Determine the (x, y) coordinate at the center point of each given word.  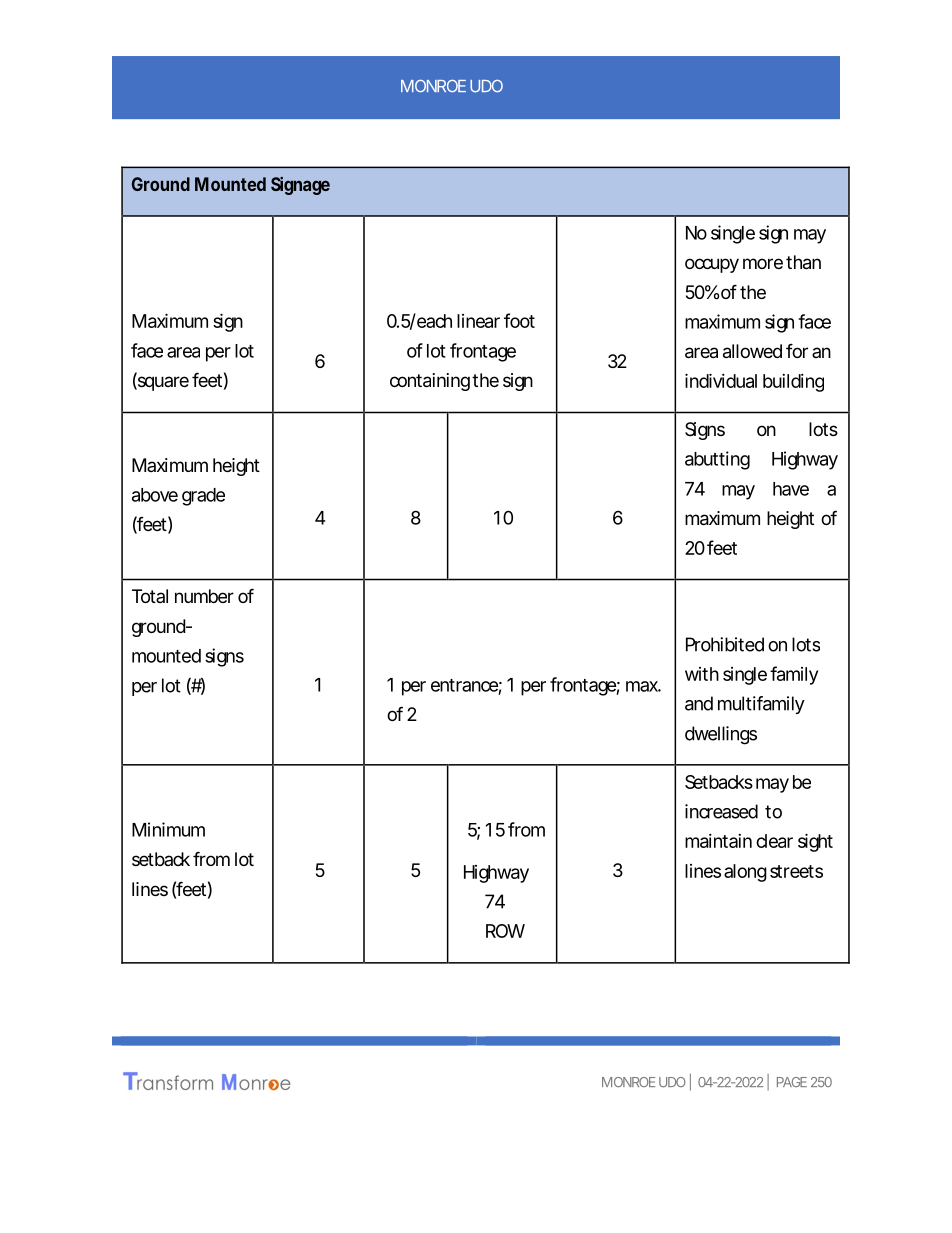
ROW (505, 931)
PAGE (792, 1082)
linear (478, 321)
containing (430, 382)
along (745, 873)
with (702, 674)
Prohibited (725, 644)
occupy (712, 265)
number (204, 596)
